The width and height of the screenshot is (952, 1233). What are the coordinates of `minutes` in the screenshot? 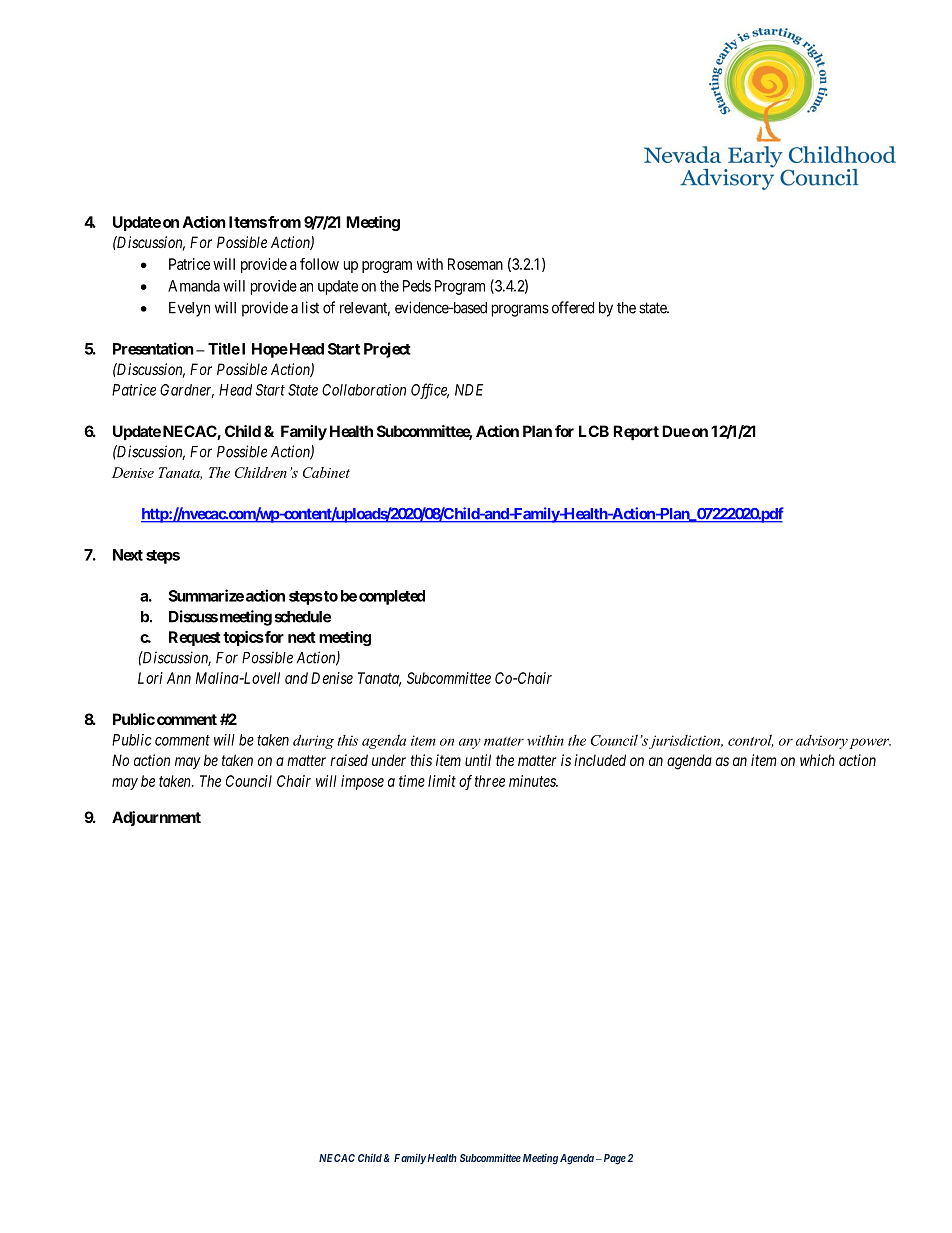 It's located at (533, 781).
